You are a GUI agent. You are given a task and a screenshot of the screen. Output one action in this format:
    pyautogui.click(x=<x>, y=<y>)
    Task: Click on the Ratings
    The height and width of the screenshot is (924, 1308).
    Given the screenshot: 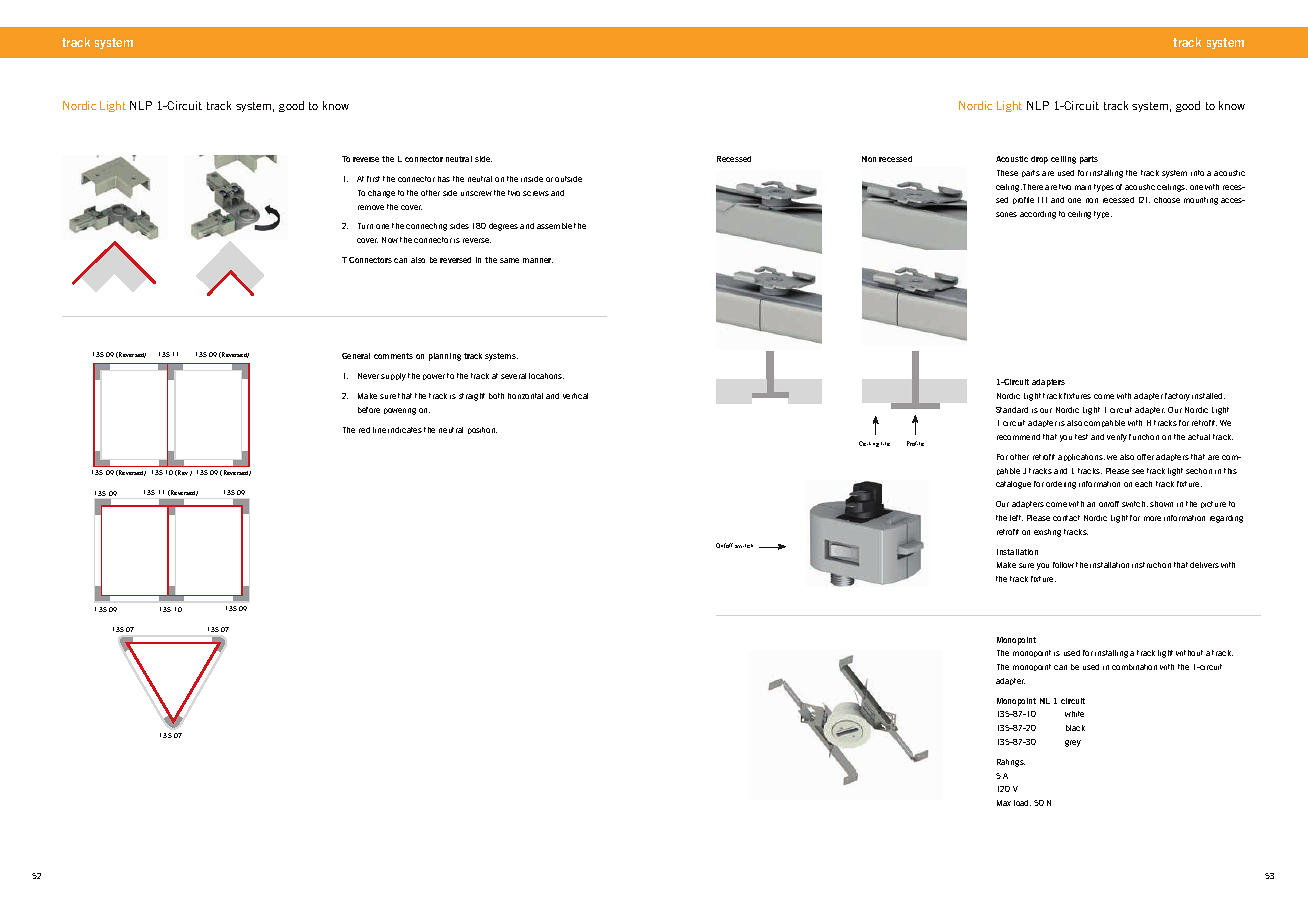 What is the action you would take?
    pyautogui.click(x=1011, y=763)
